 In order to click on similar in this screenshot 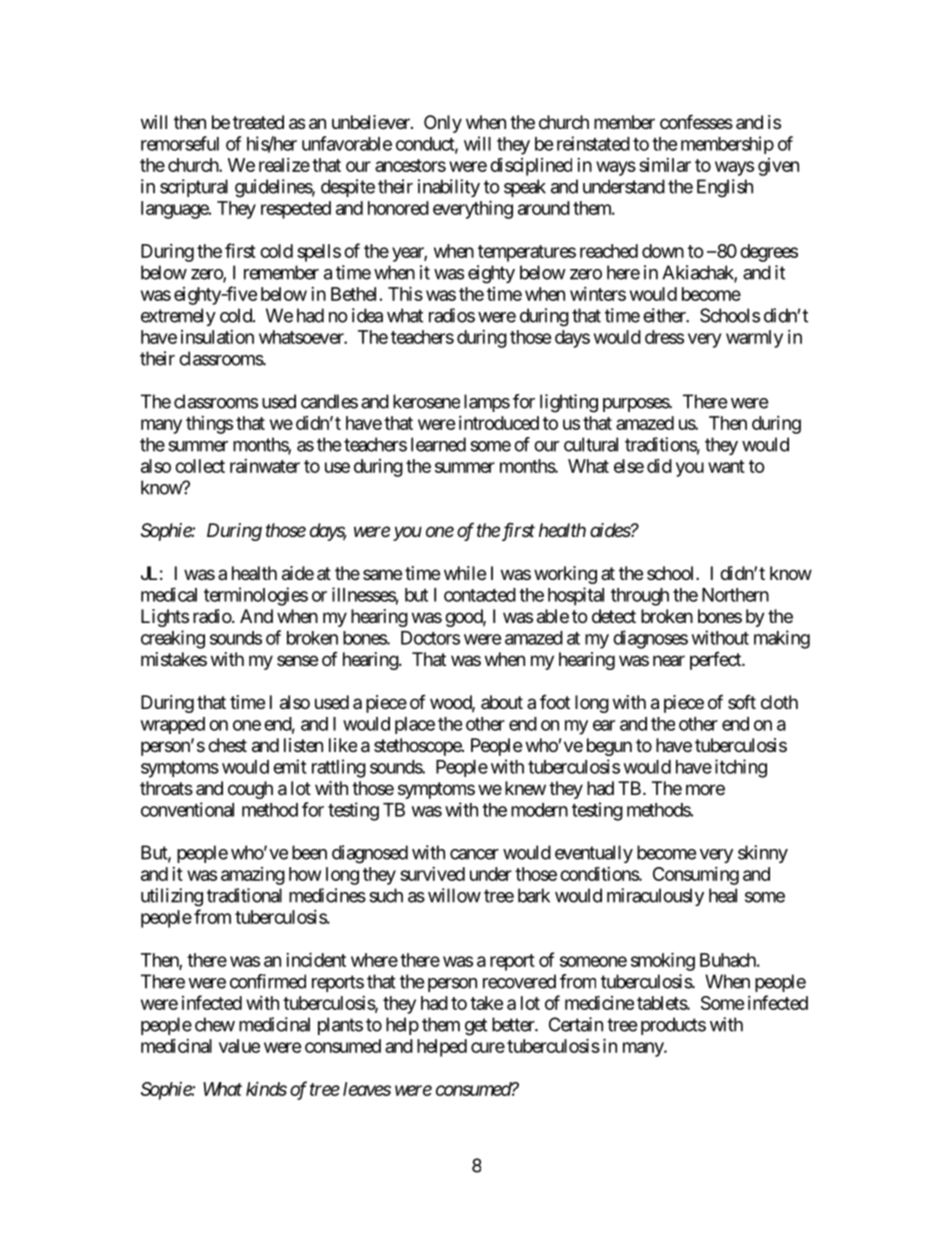, I will do `click(665, 165)`.
